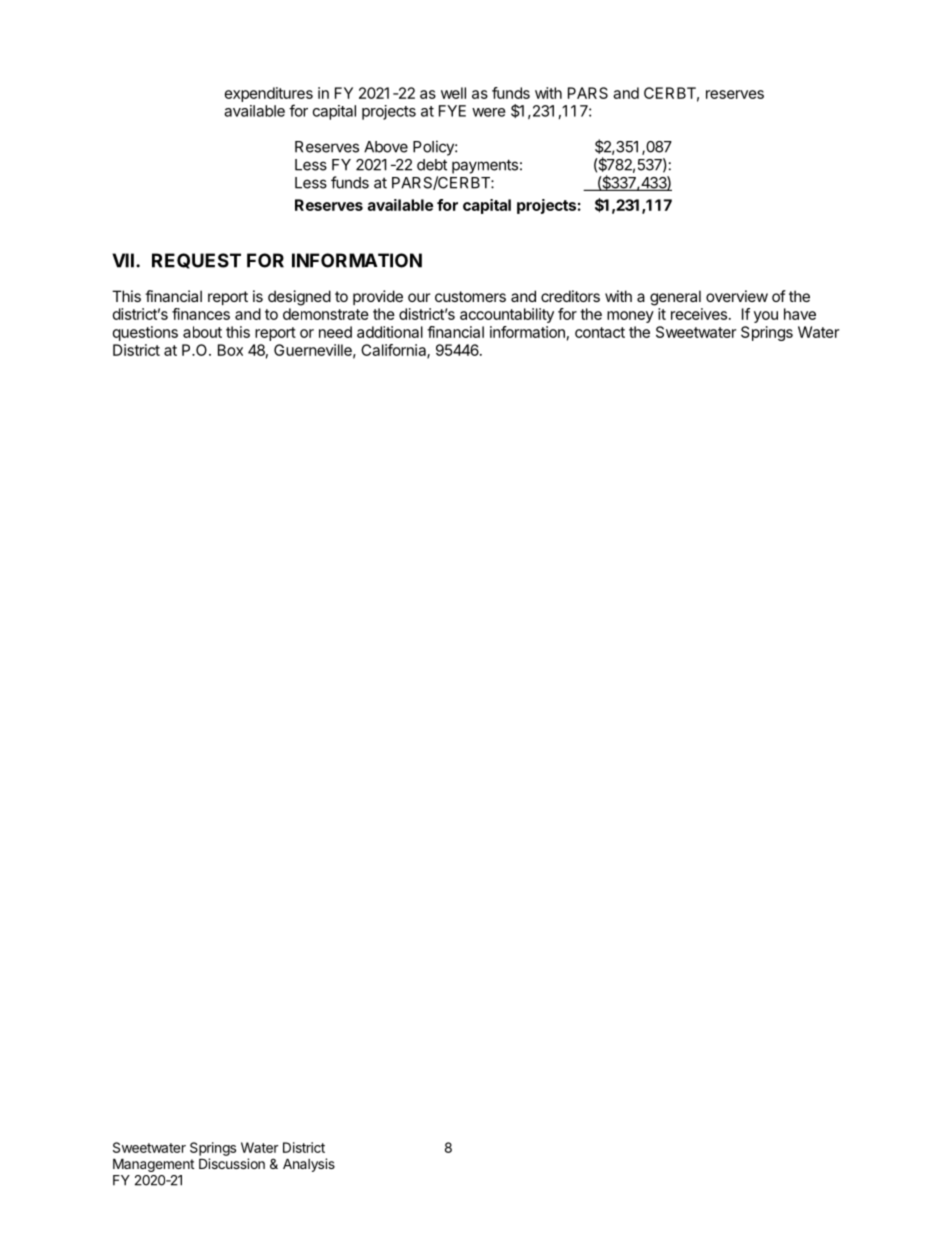 The height and width of the image is (1233, 952). I want to click on expenditures, so click(269, 94).
